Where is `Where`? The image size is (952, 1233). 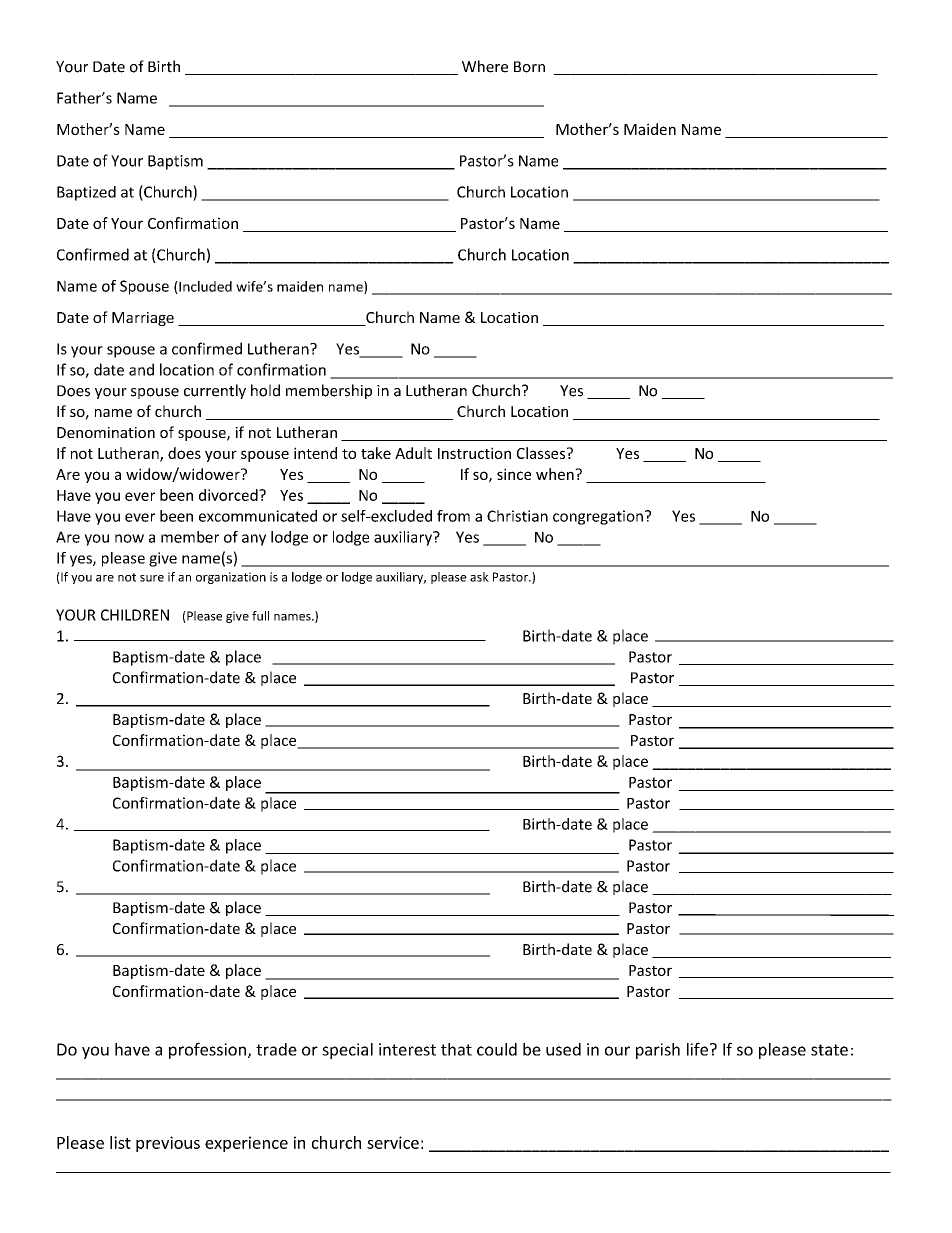 Where is located at coordinates (485, 66).
